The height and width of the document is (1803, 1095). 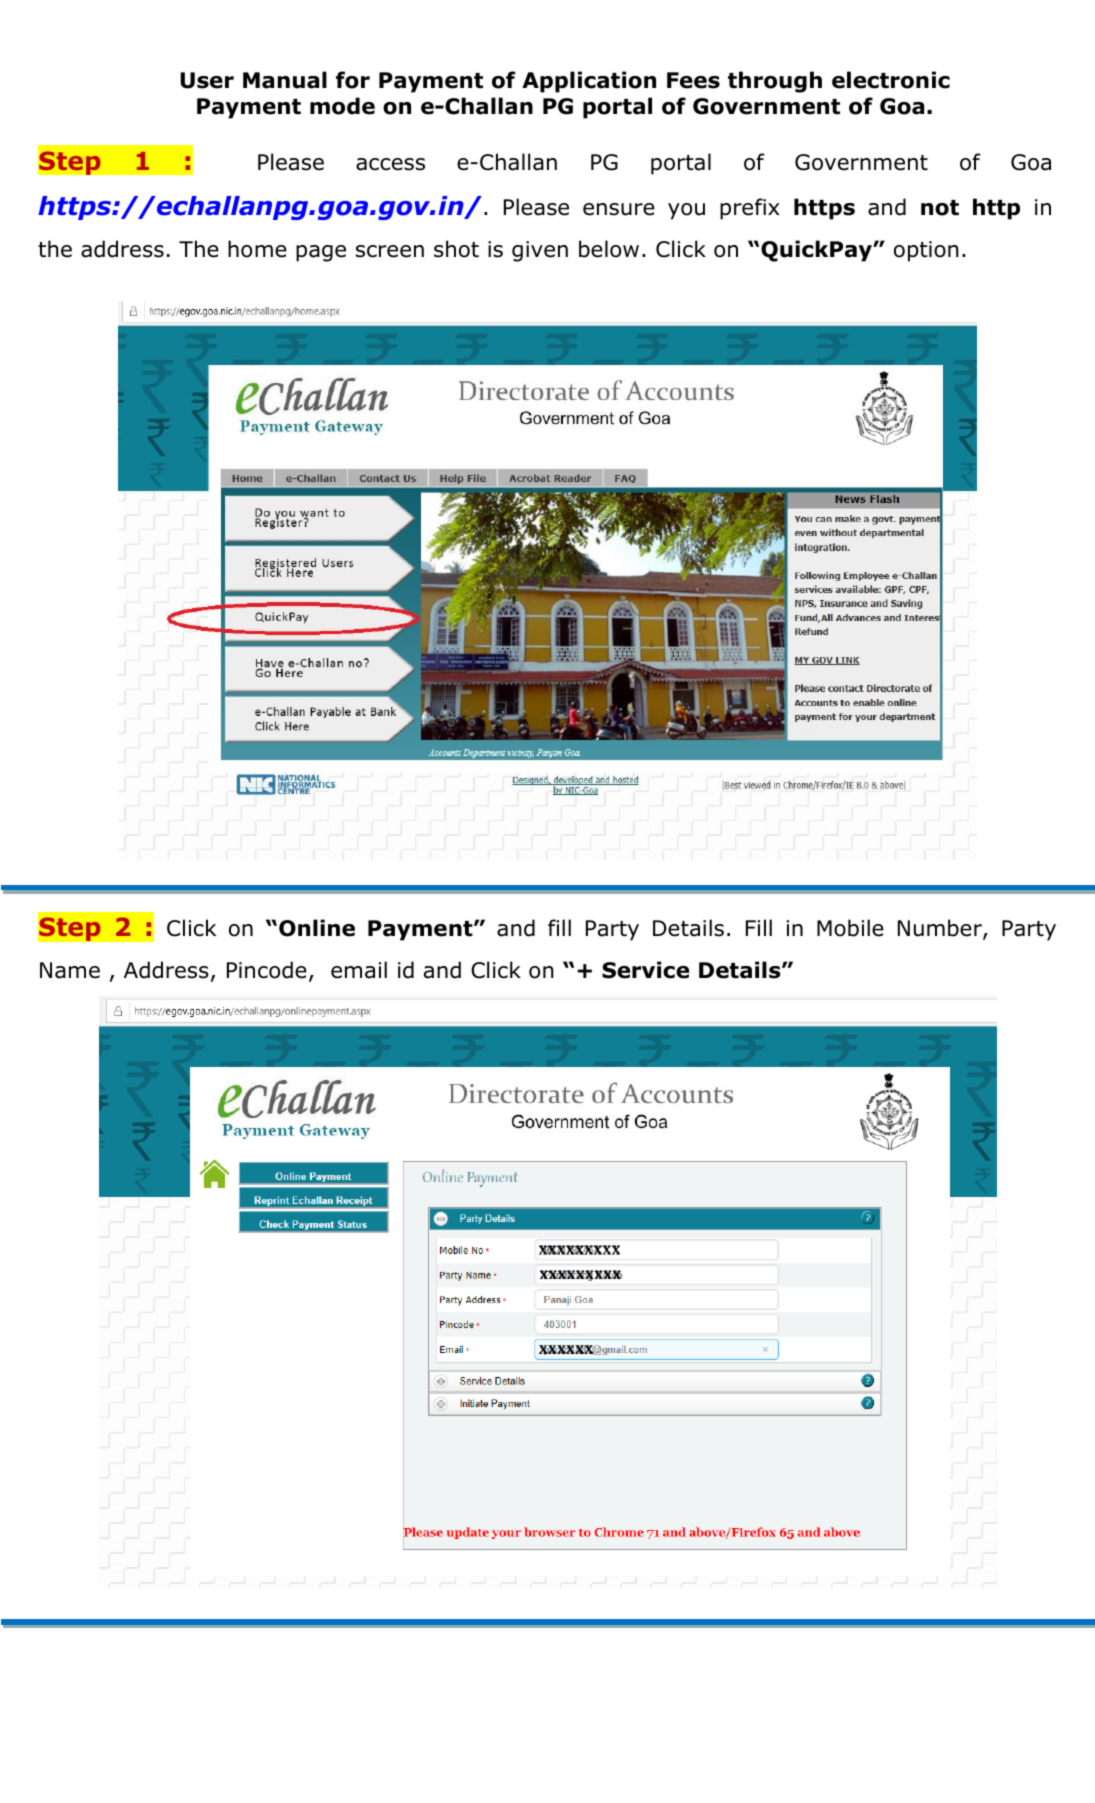 I want to click on Application, so click(x=589, y=82).
